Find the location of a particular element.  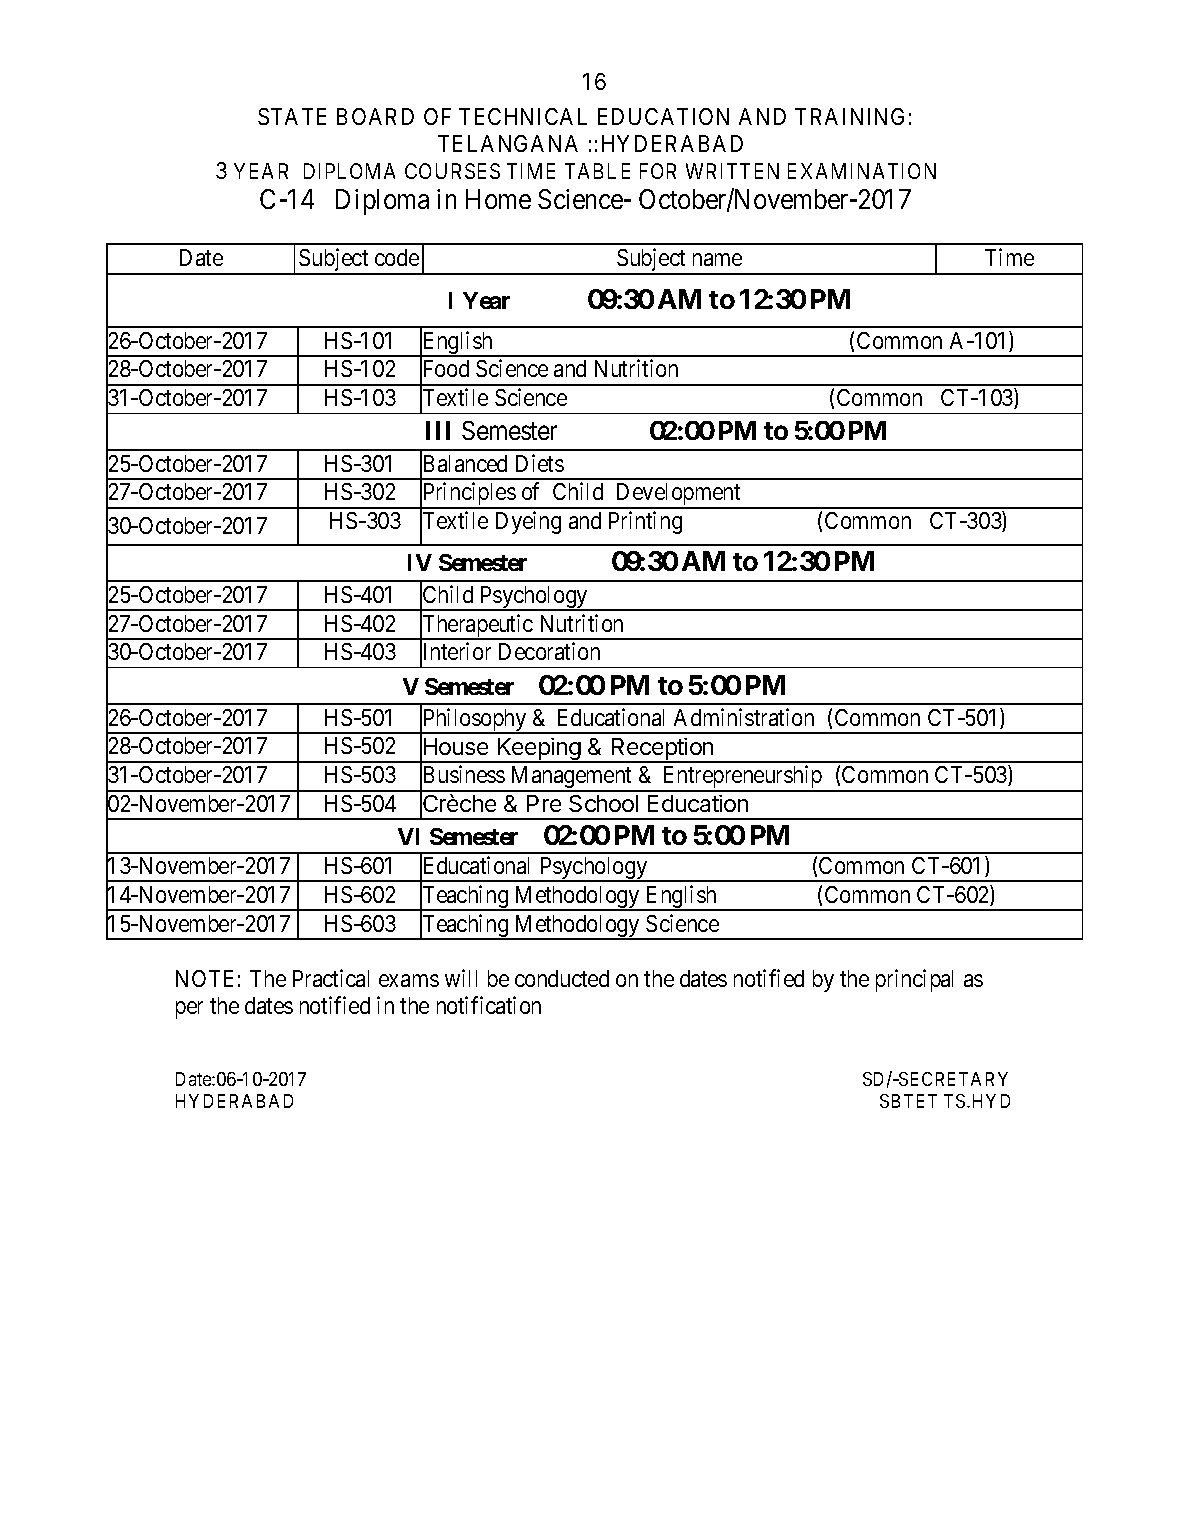

Diets is located at coordinates (540, 463).
